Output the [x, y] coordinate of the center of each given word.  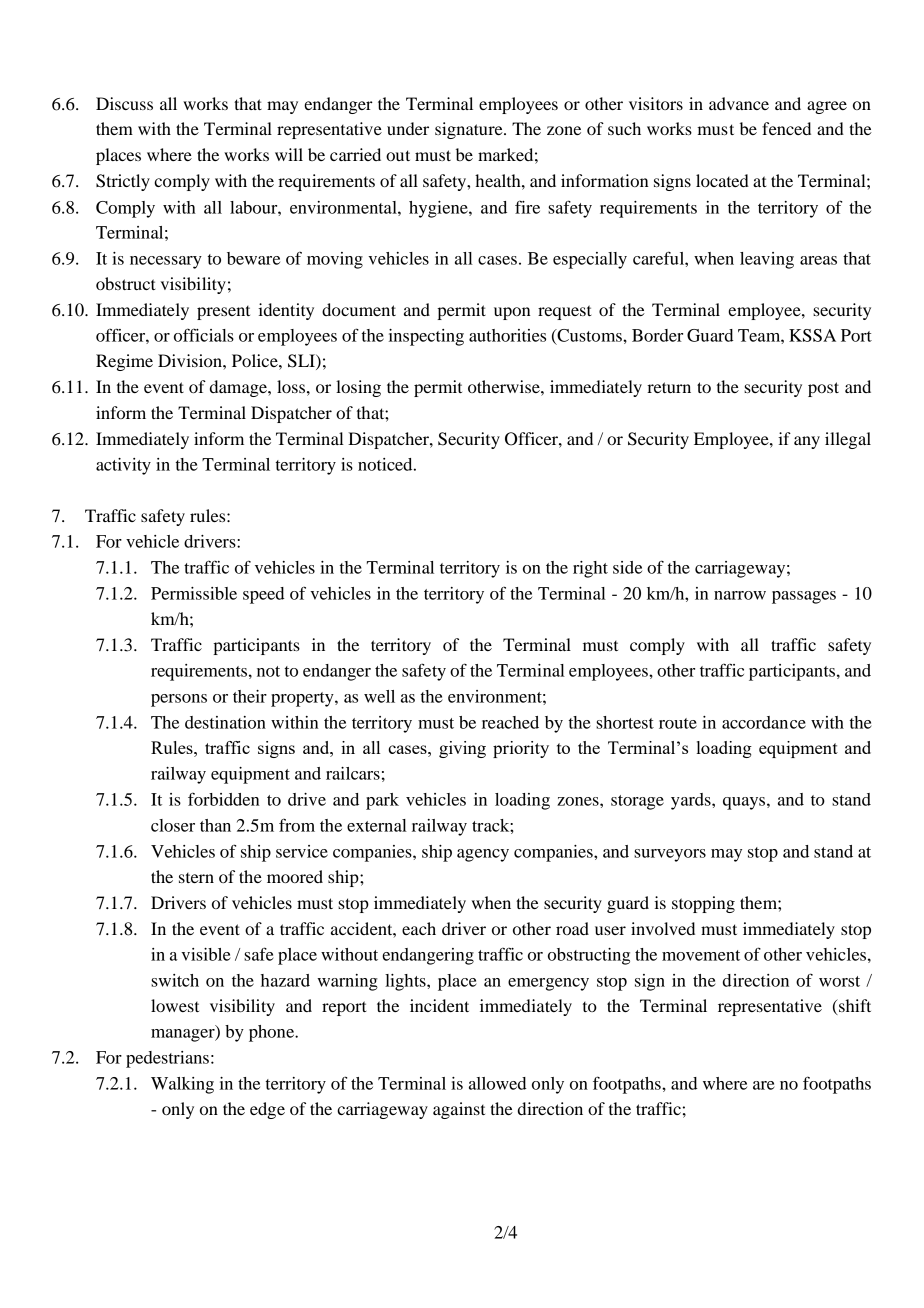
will [289, 154]
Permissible [194, 593]
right [590, 569]
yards [692, 801]
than [215, 825]
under [408, 128]
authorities [507, 335]
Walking [182, 1085]
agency [483, 855]
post [823, 389]
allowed [497, 1083]
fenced [786, 128]
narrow [740, 595]
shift [854, 1007]
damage [239, 388]
